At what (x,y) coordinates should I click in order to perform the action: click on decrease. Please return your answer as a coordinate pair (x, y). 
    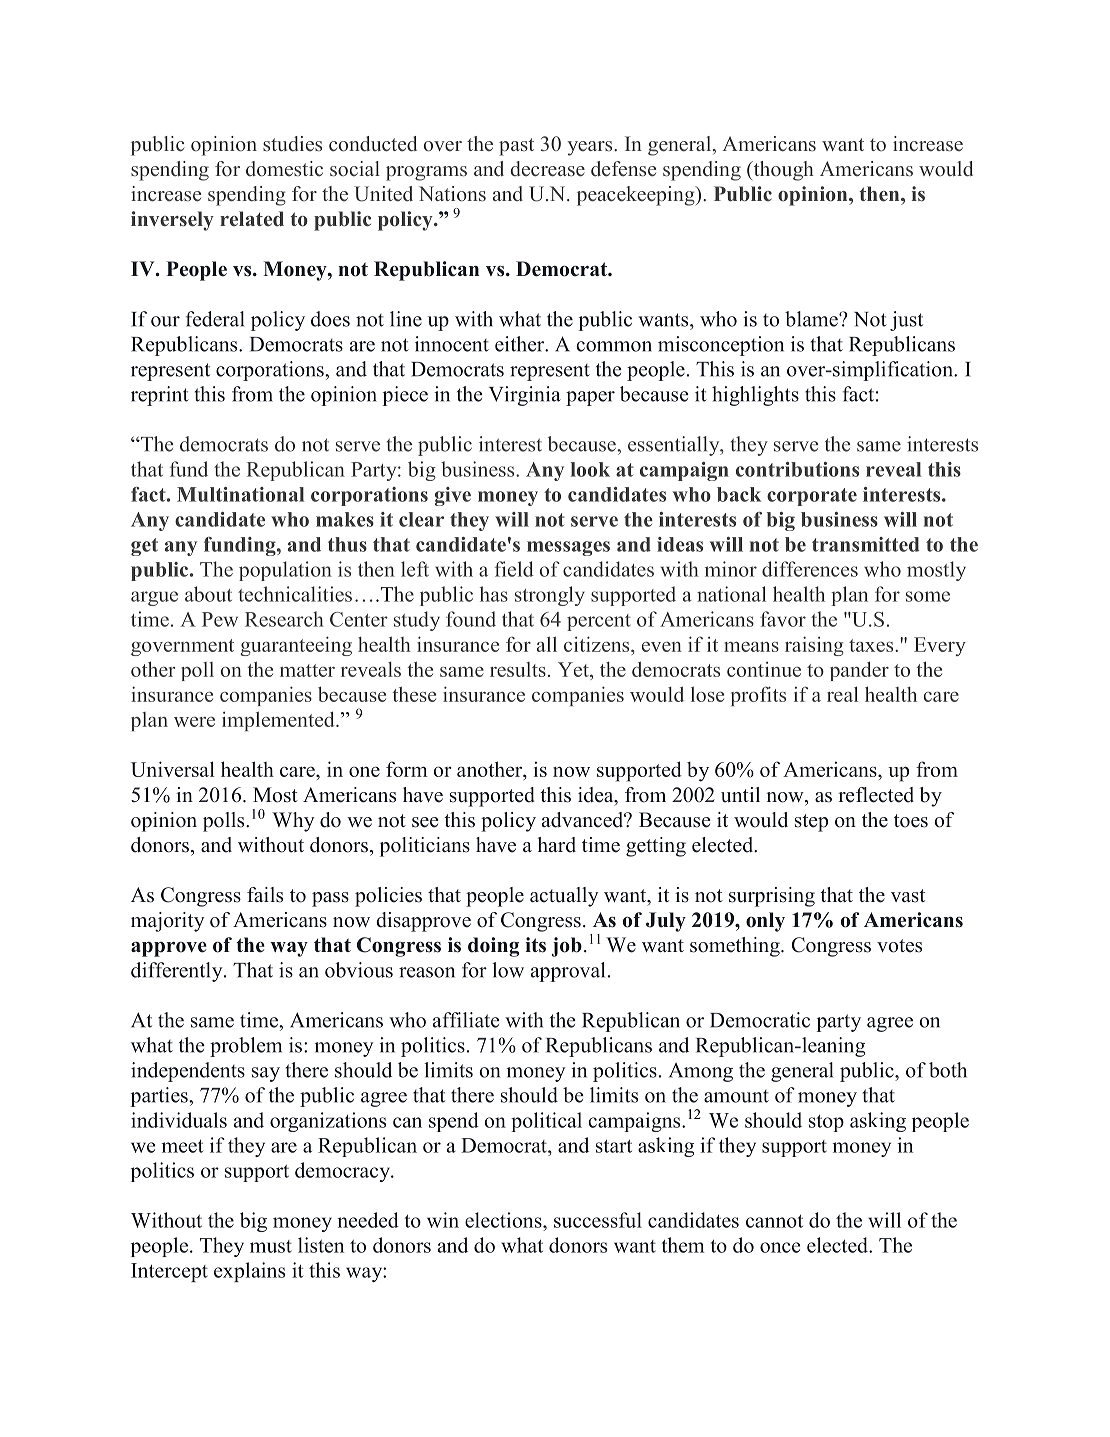
    Looking at the image, I should click on (547, 169).
